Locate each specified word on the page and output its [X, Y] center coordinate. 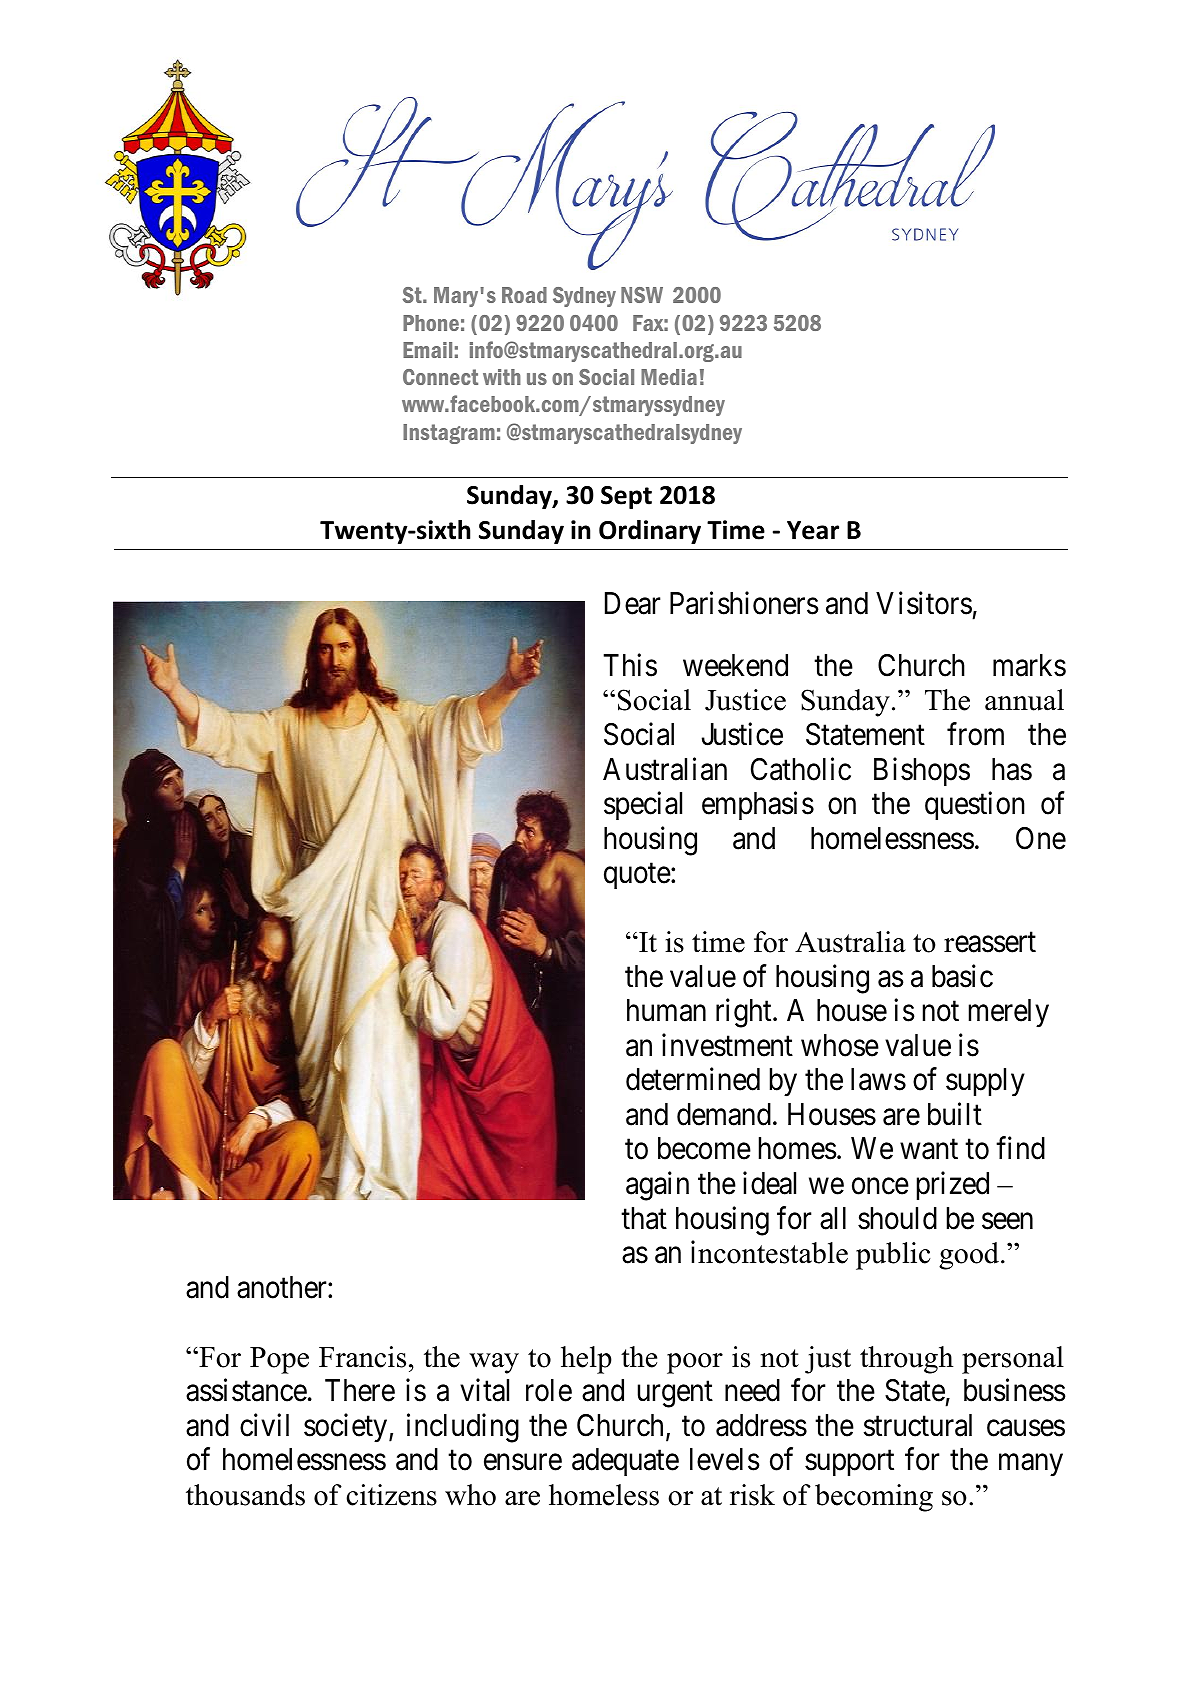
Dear [633, 603]
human [666, 1010]
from [975, 734]
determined [693, 1079]
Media [669, 377]
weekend [735, 665]
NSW [642, 295]
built [955, 1114]
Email [427, 350]
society [347, 1428]
